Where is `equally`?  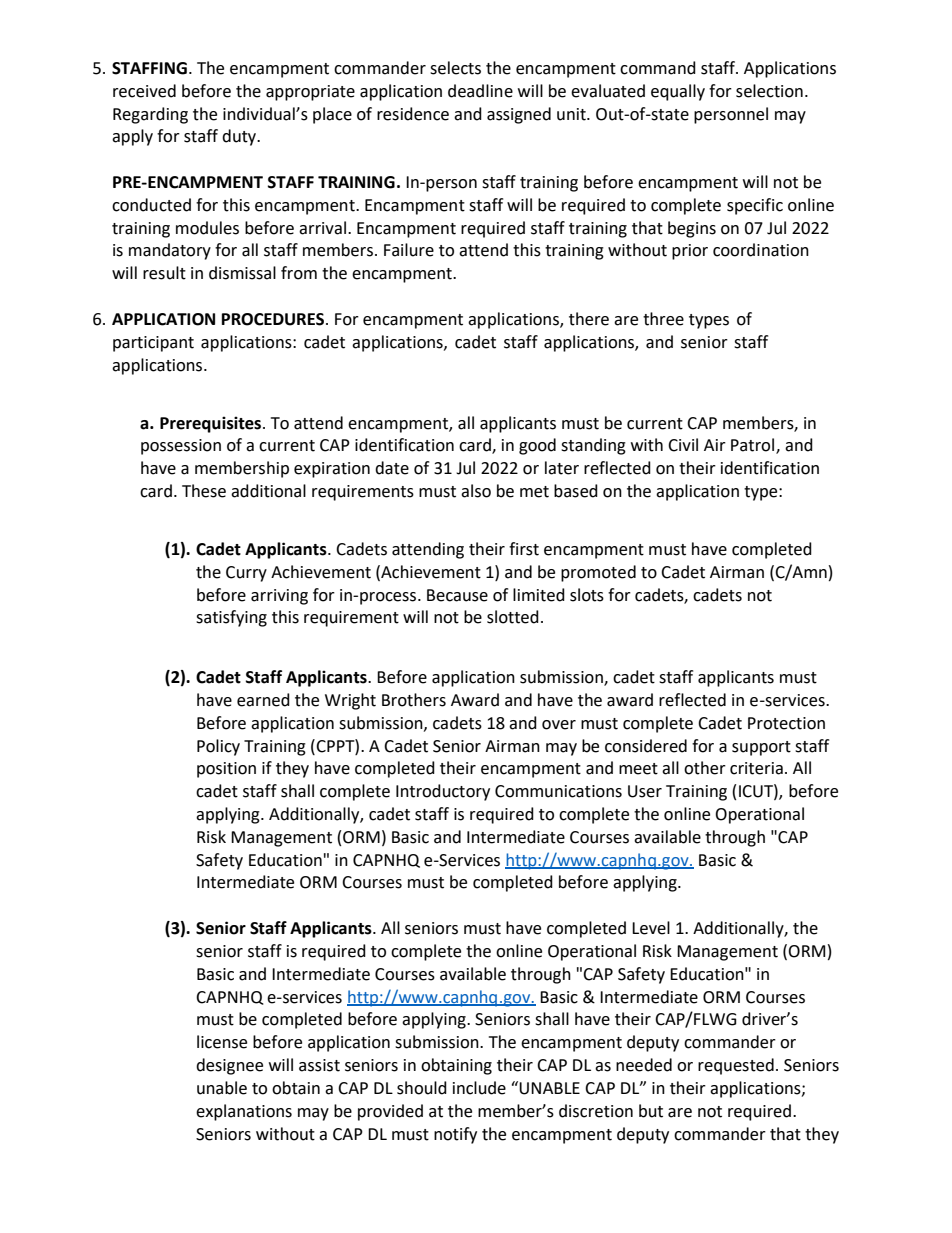
equally is located at coordinates (678, 92).
